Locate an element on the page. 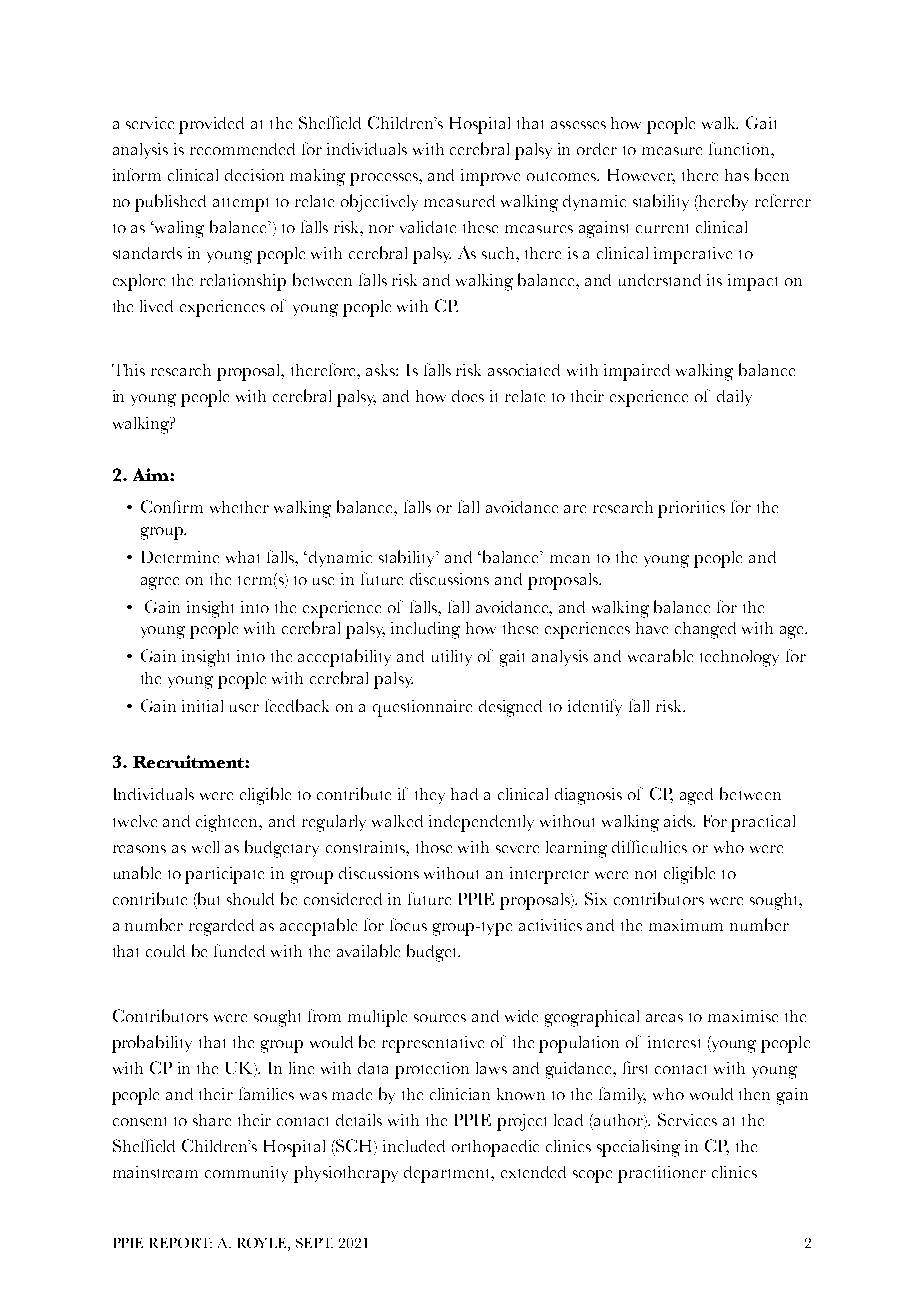 Image resolution: width=924 pixels, height=1308 pixels. REPORT is located at coordinates (181, 1243).
